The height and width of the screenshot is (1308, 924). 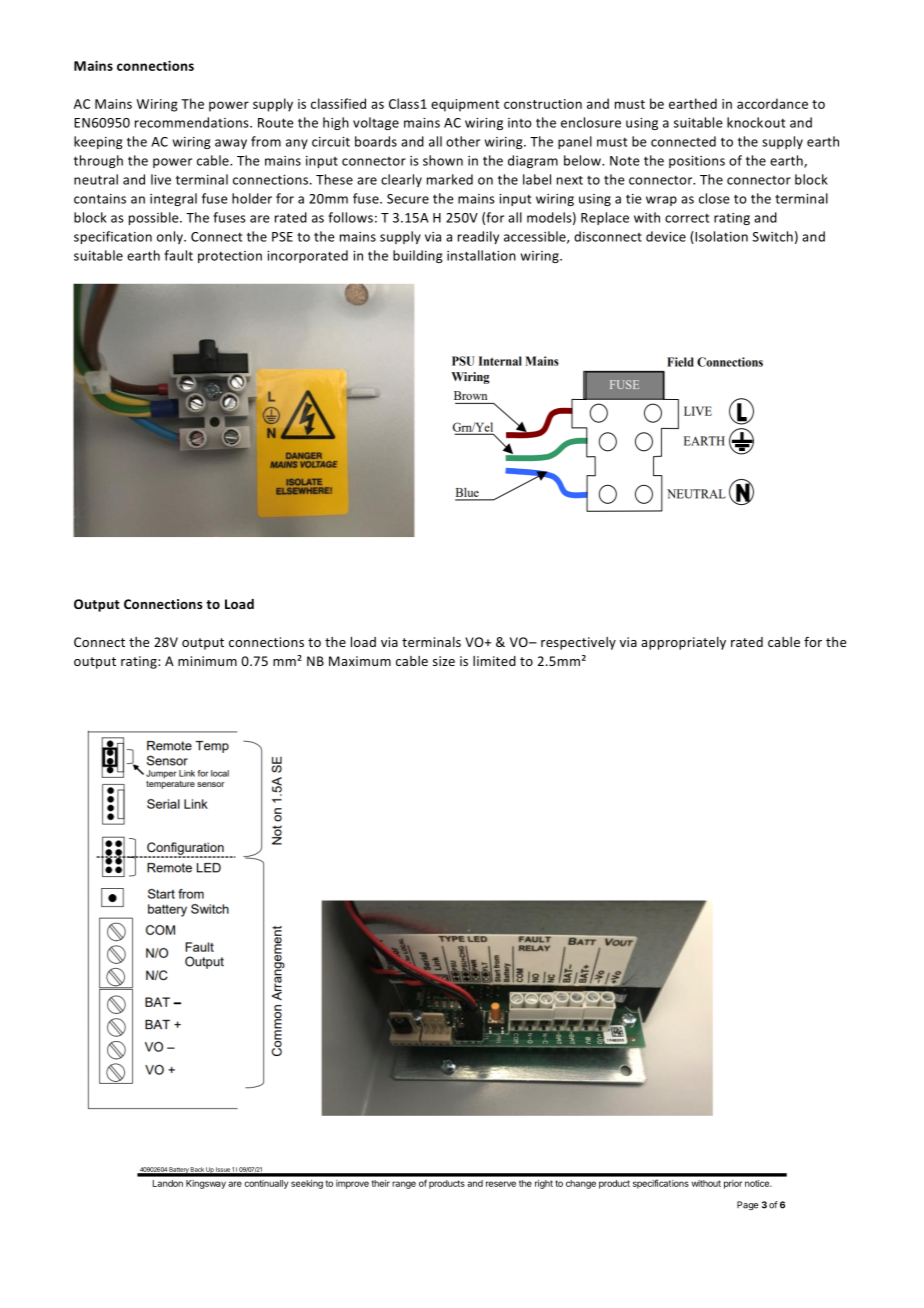 What do you see at coordinates (683, 643) in the screenshot?
I see `appropriately` at bounding box center [683, 643].
